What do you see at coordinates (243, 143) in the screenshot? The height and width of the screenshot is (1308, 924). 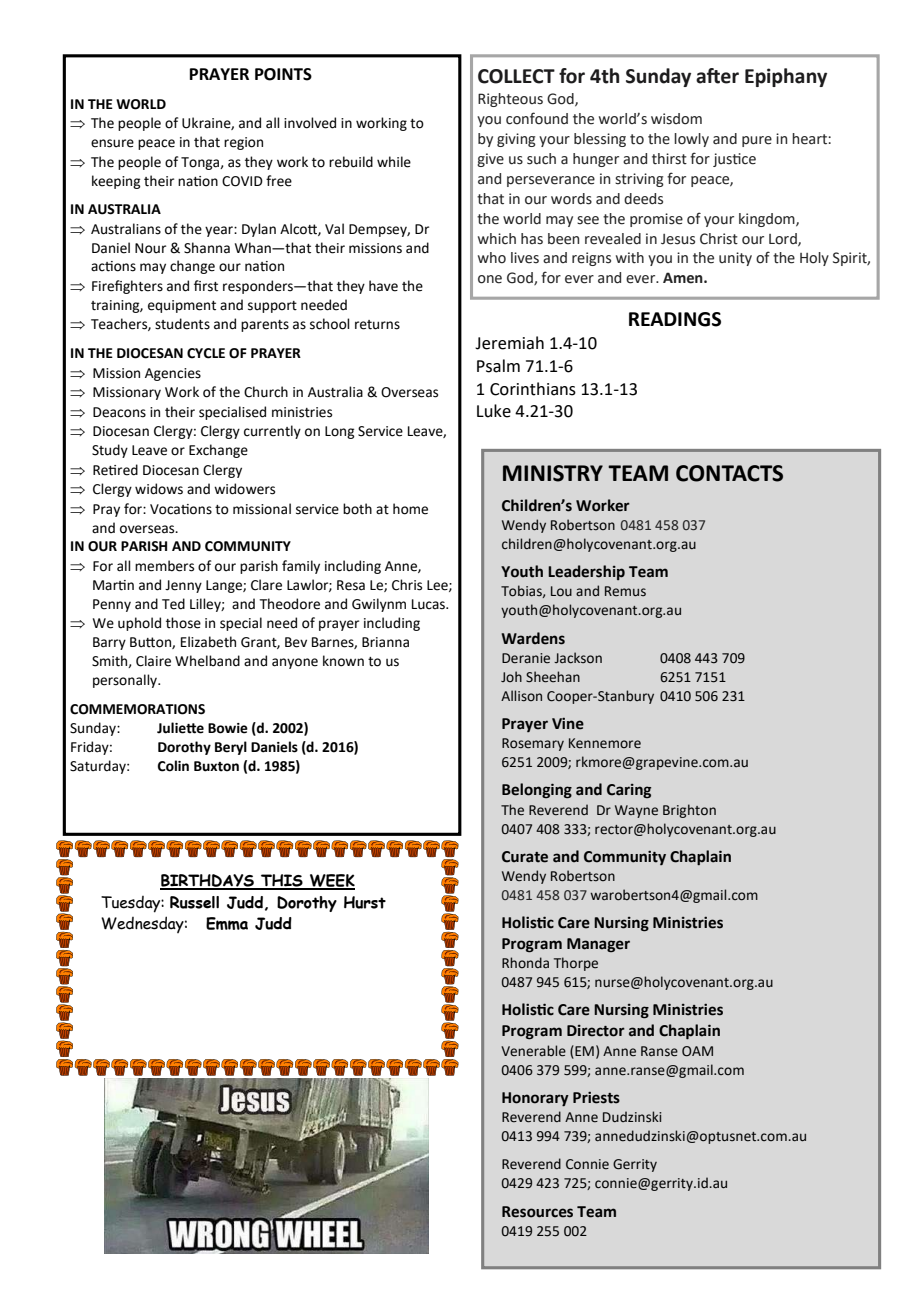 I see `region` at bounding box center [243, 143].
